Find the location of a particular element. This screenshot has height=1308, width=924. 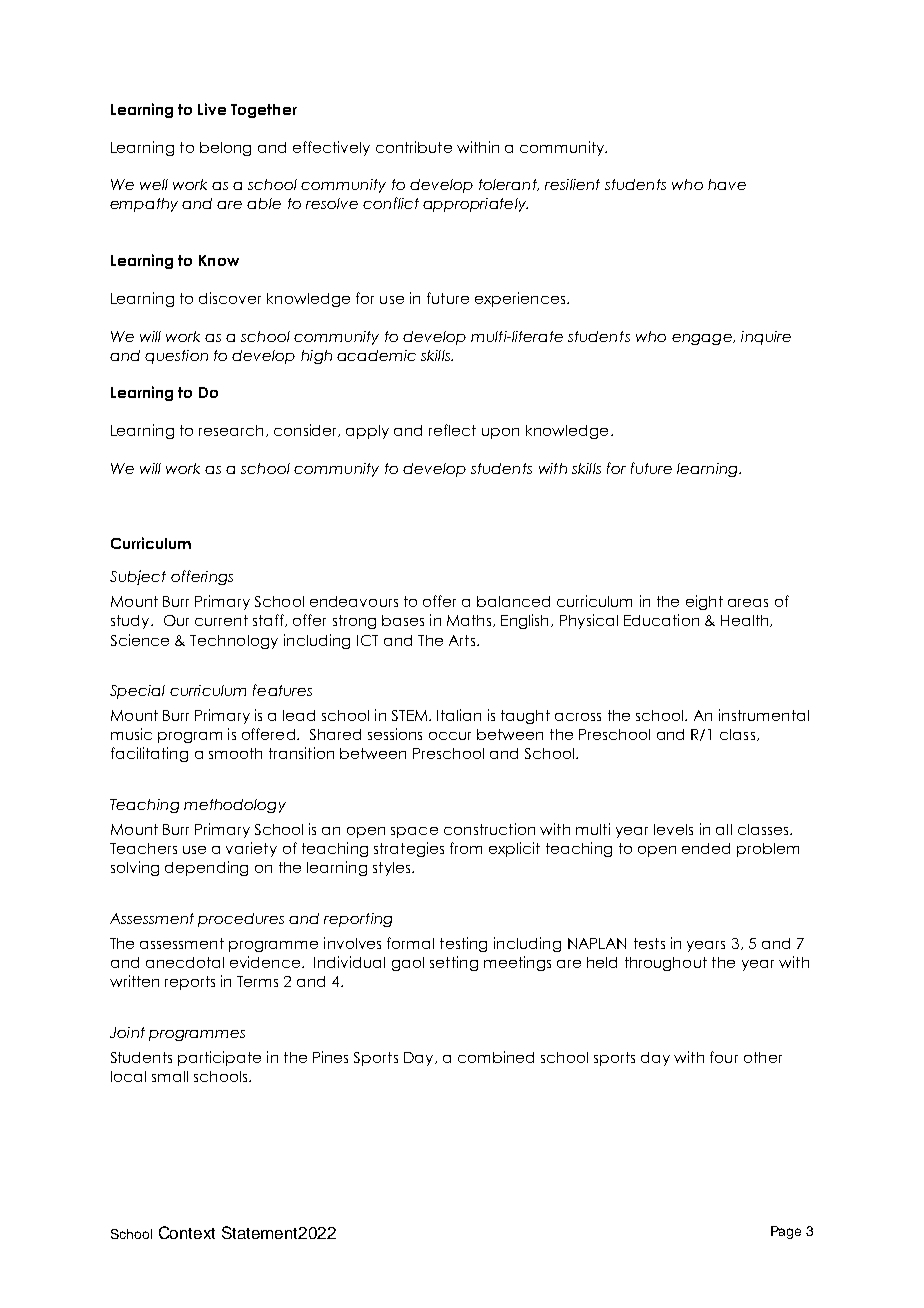

testing is located at coordinates (463, 944).
